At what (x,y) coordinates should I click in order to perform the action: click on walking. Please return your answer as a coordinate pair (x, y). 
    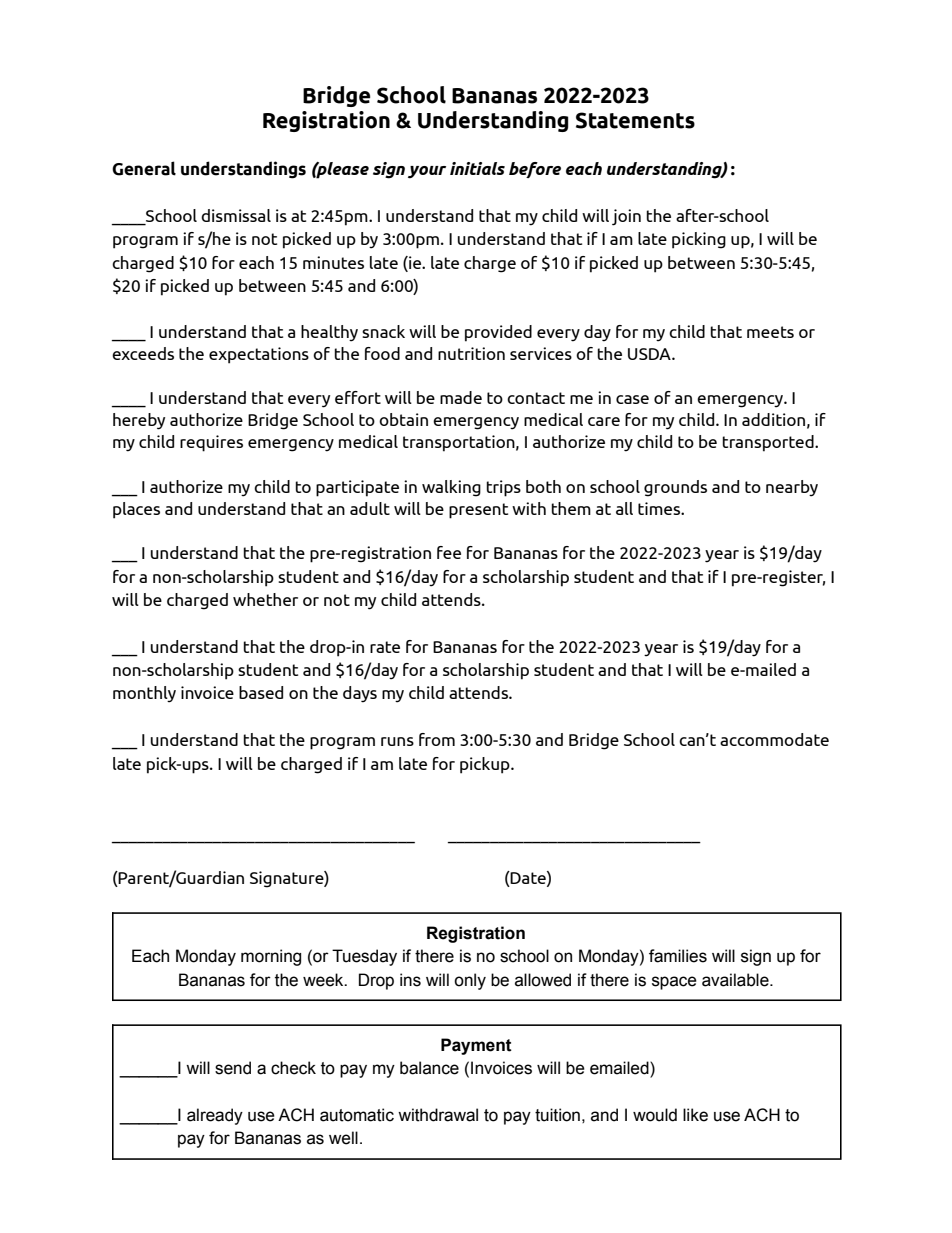
    Looking at the image, I should click on (451, 488).
